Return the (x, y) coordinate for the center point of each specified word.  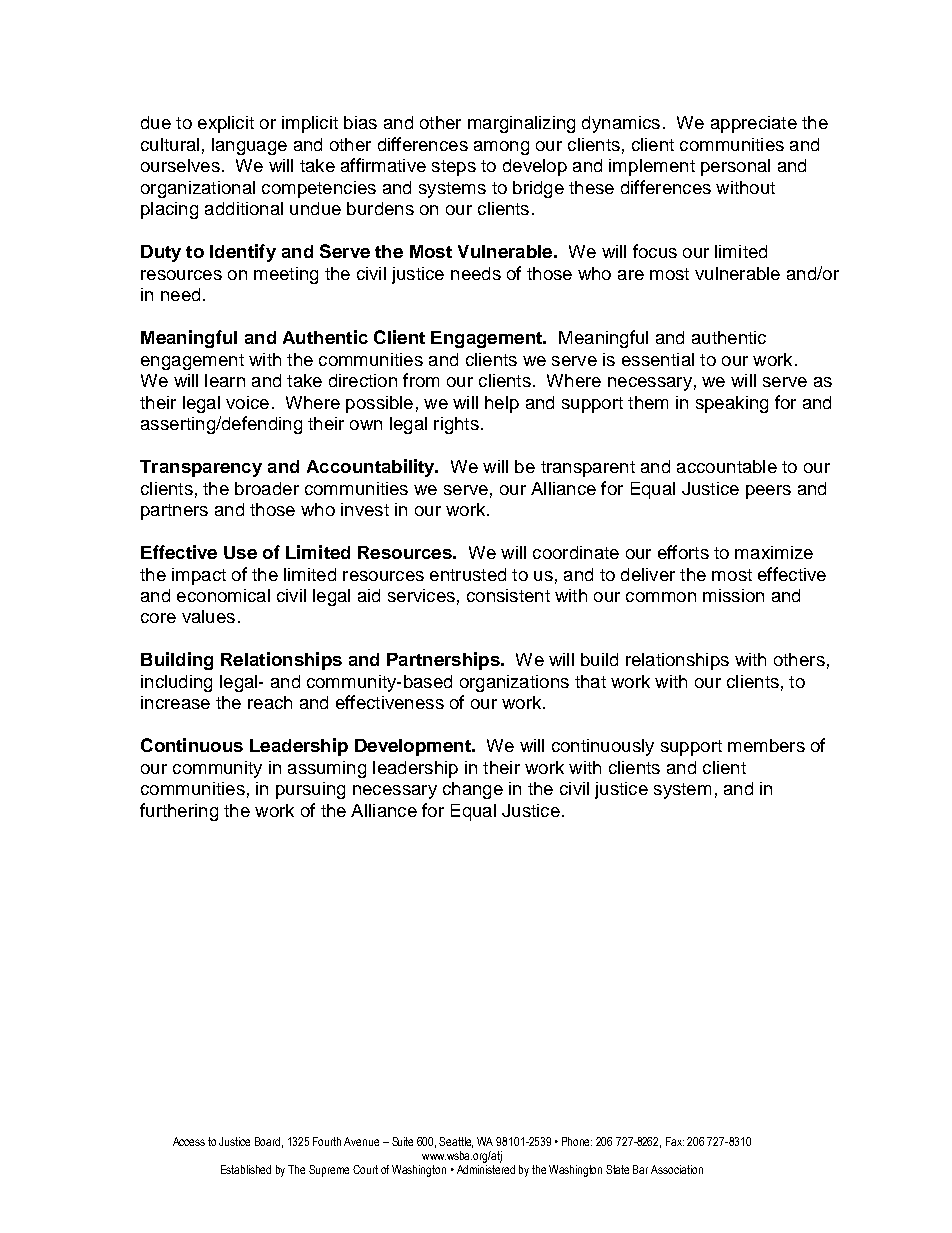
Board (269, 1142)
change (473, 790)
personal (735, 167)
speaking (732, 404)
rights (456, 425)
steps (454, 168)
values (208, 616)
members (766, 745)
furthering (179, 812)
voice (247, 402)
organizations (514, 683)
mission (733, 595)
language (249, 146)
